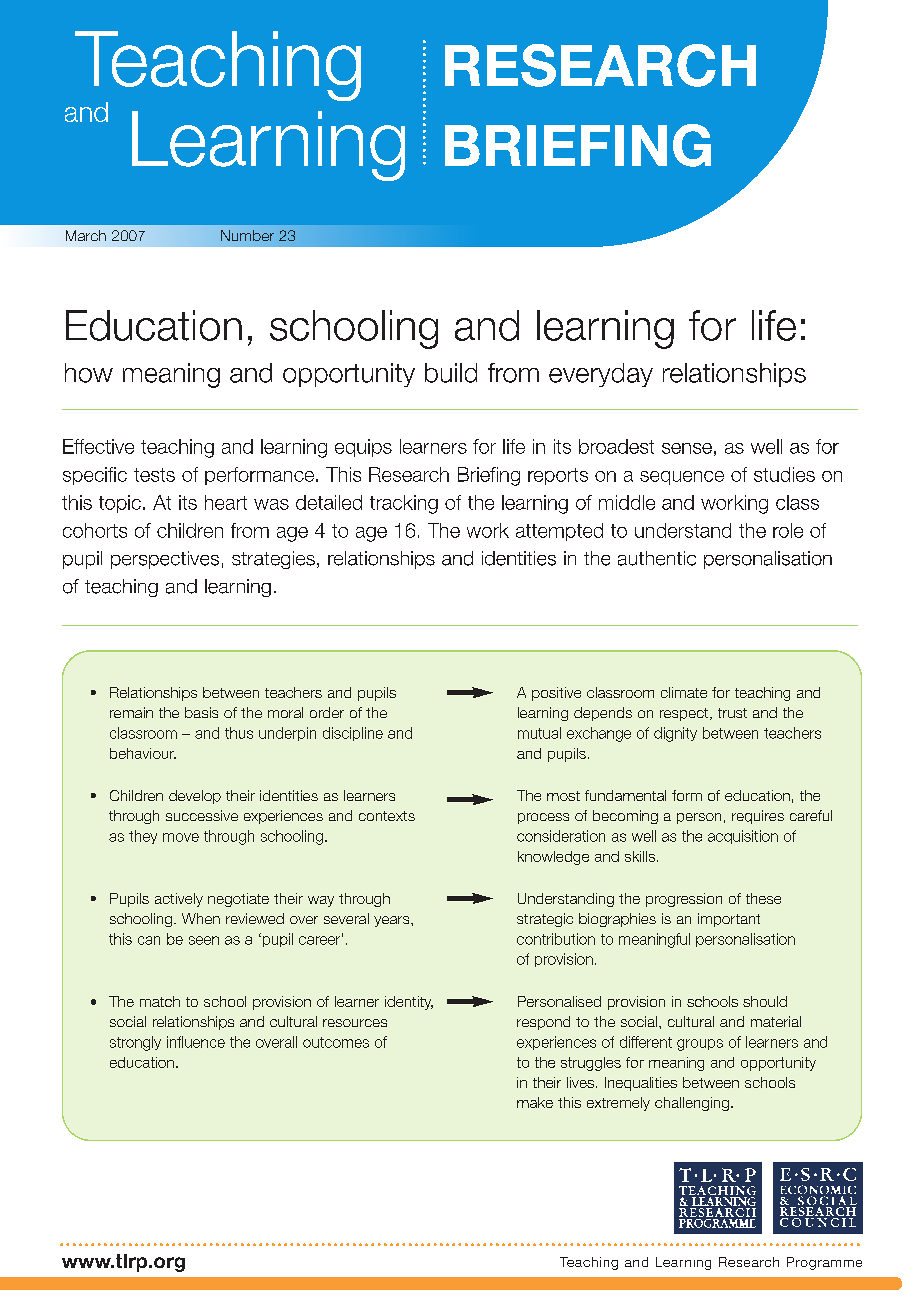  What do you see at coordinates (451, 373) in the screenshot?
I see `build` at bounding box center [451, 373].
